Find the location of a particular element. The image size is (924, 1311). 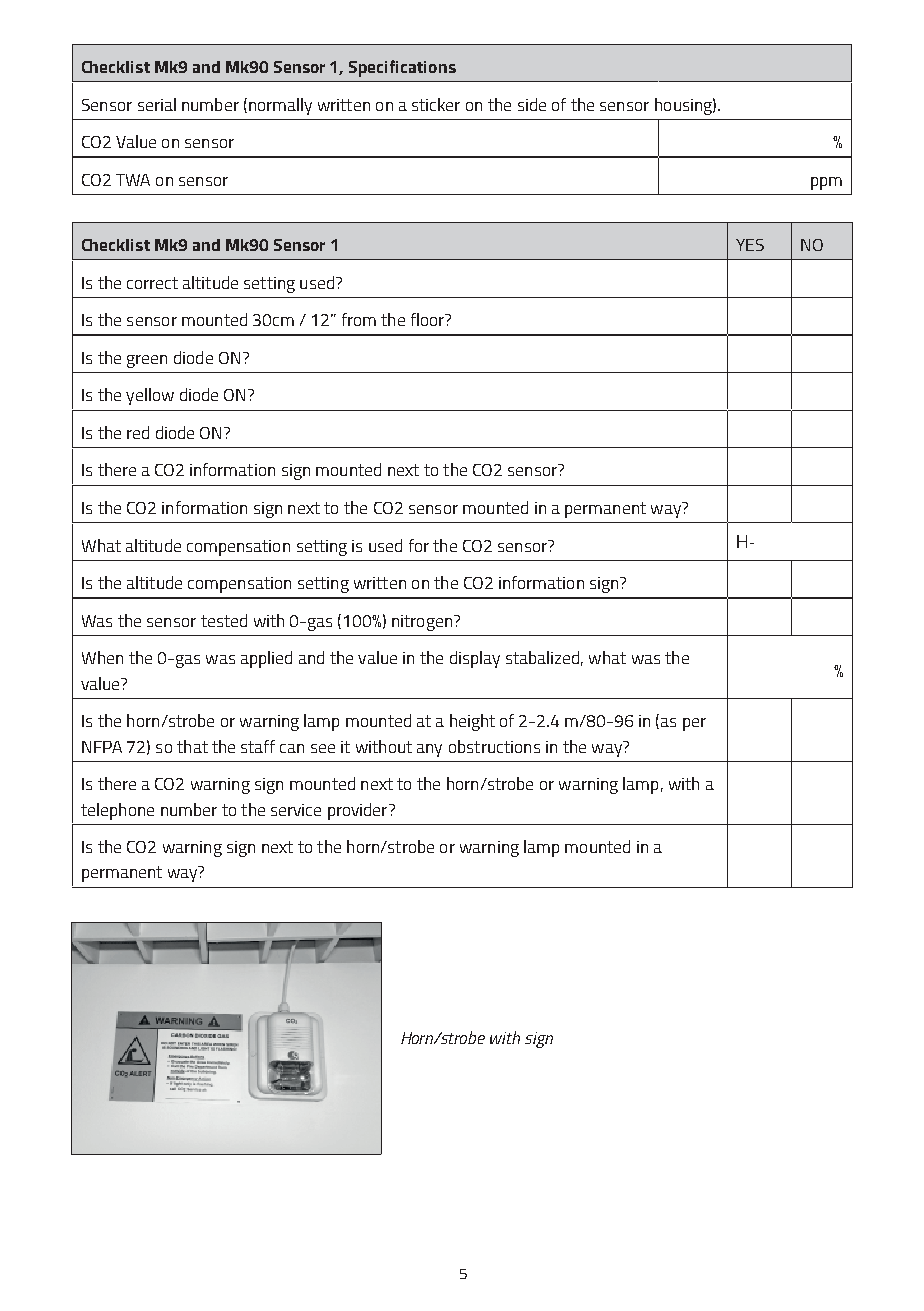

sticker is located at coordinates (436, 104).
